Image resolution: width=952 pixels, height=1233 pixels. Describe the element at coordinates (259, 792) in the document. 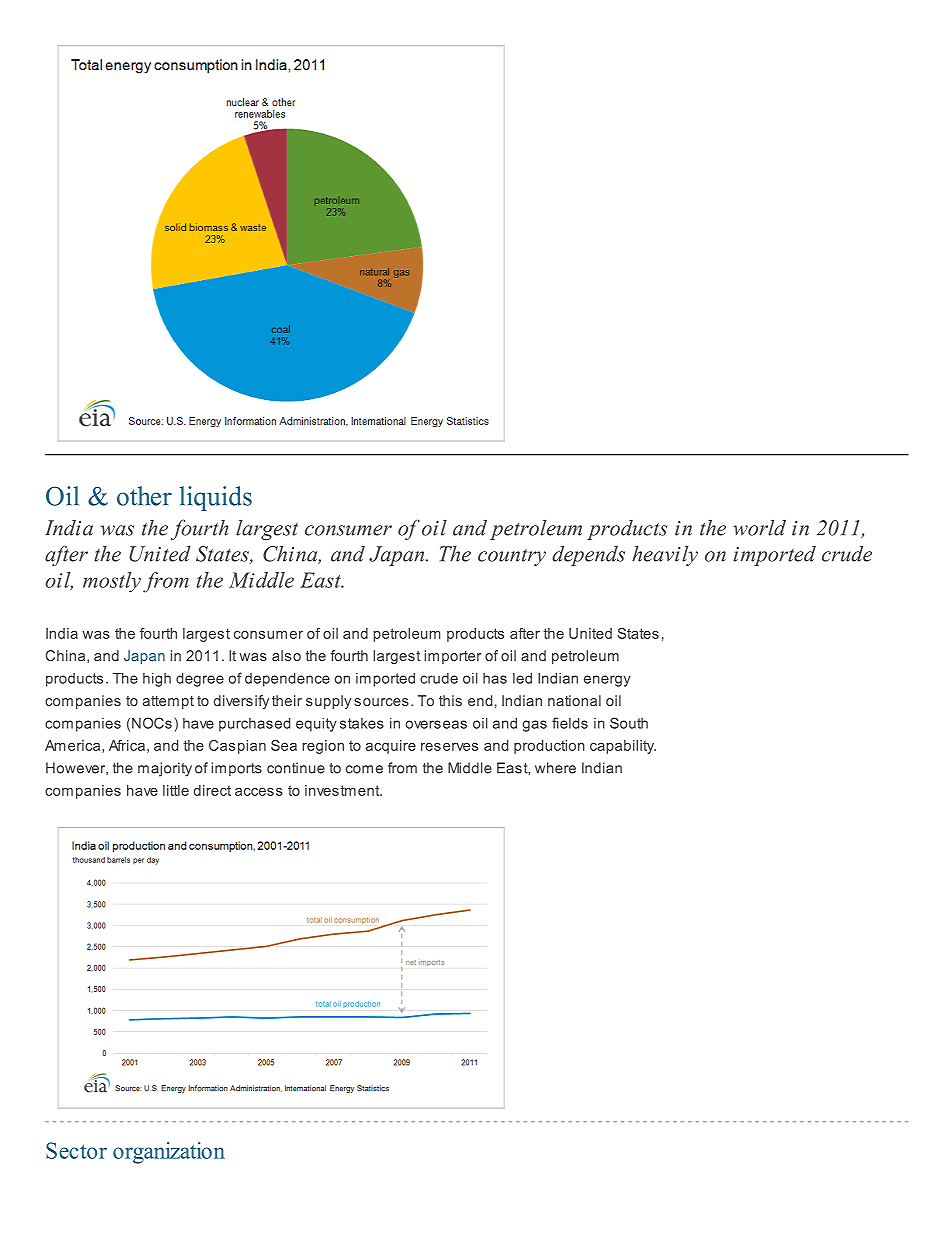

I see `access` at that location.
